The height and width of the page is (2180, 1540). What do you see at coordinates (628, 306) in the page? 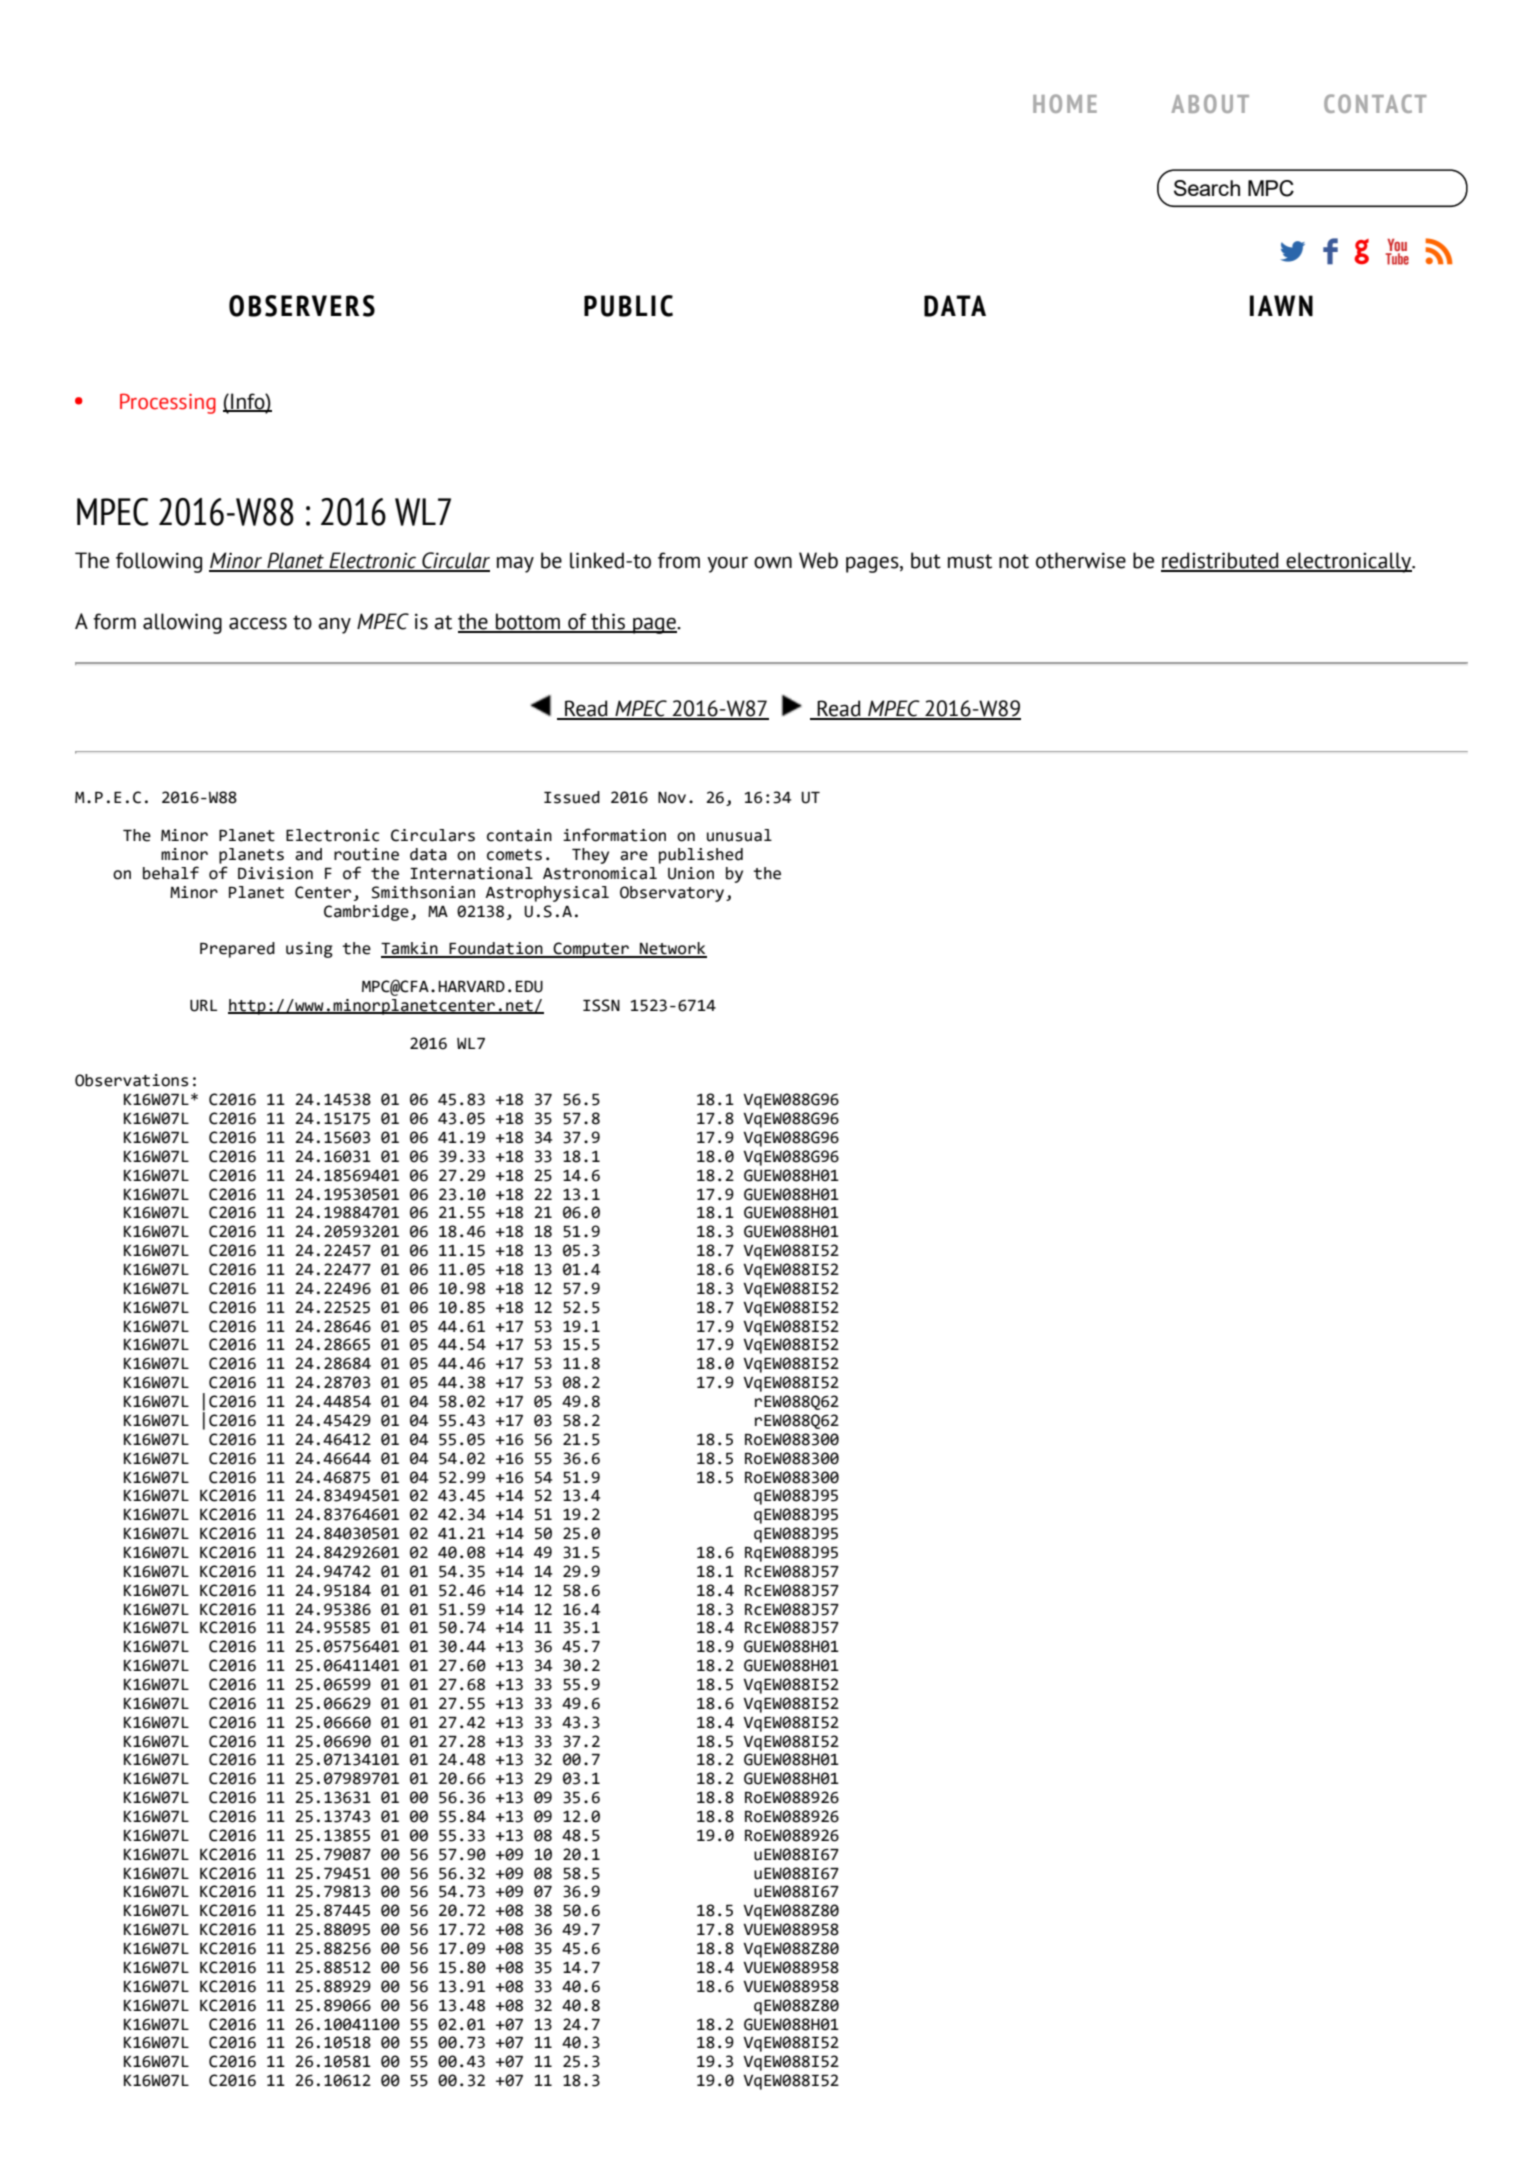
I see `PUBLIC` at bounding box center [628, 306].
